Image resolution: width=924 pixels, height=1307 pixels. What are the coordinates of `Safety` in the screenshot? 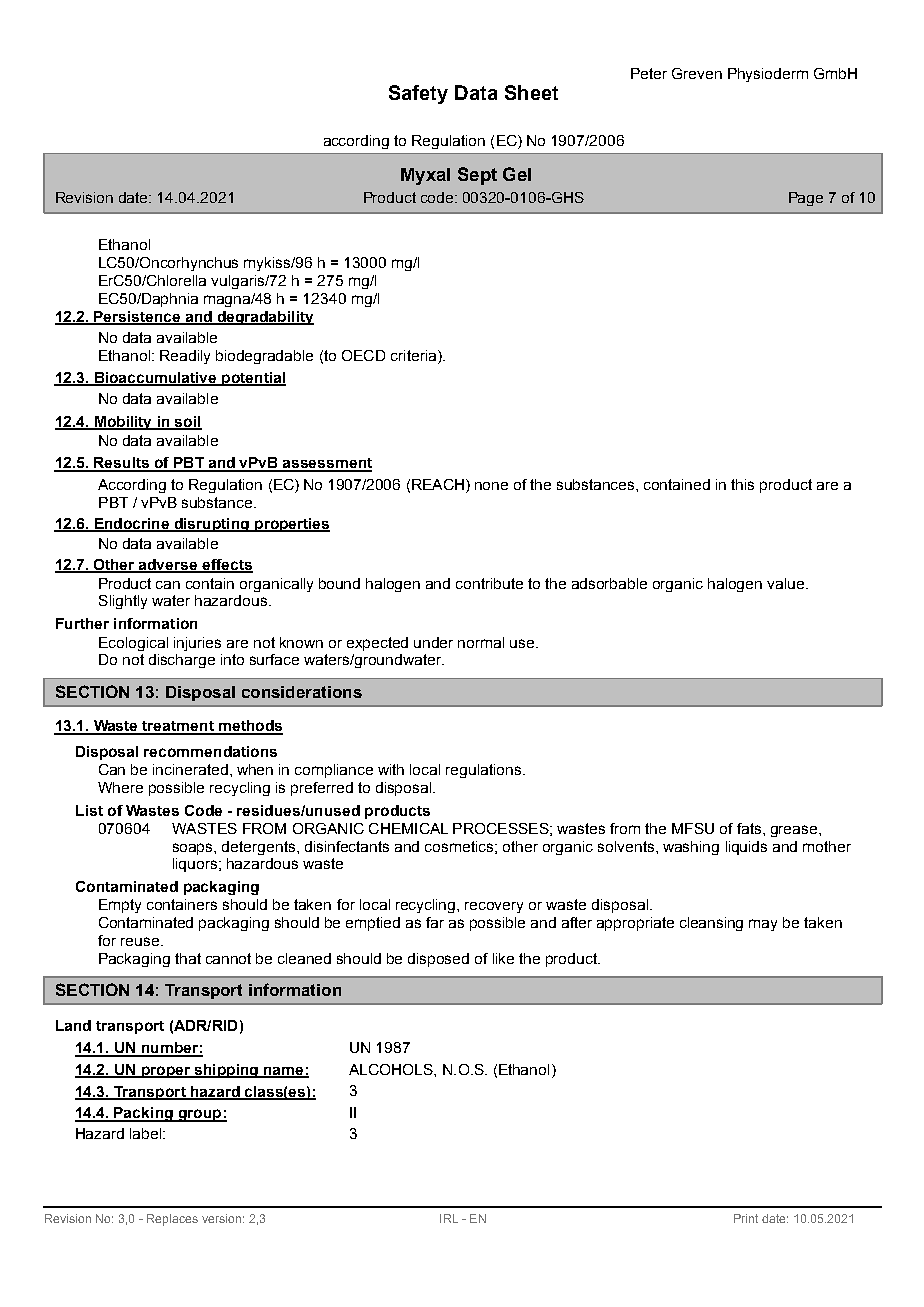 It's located at (418, 94).
